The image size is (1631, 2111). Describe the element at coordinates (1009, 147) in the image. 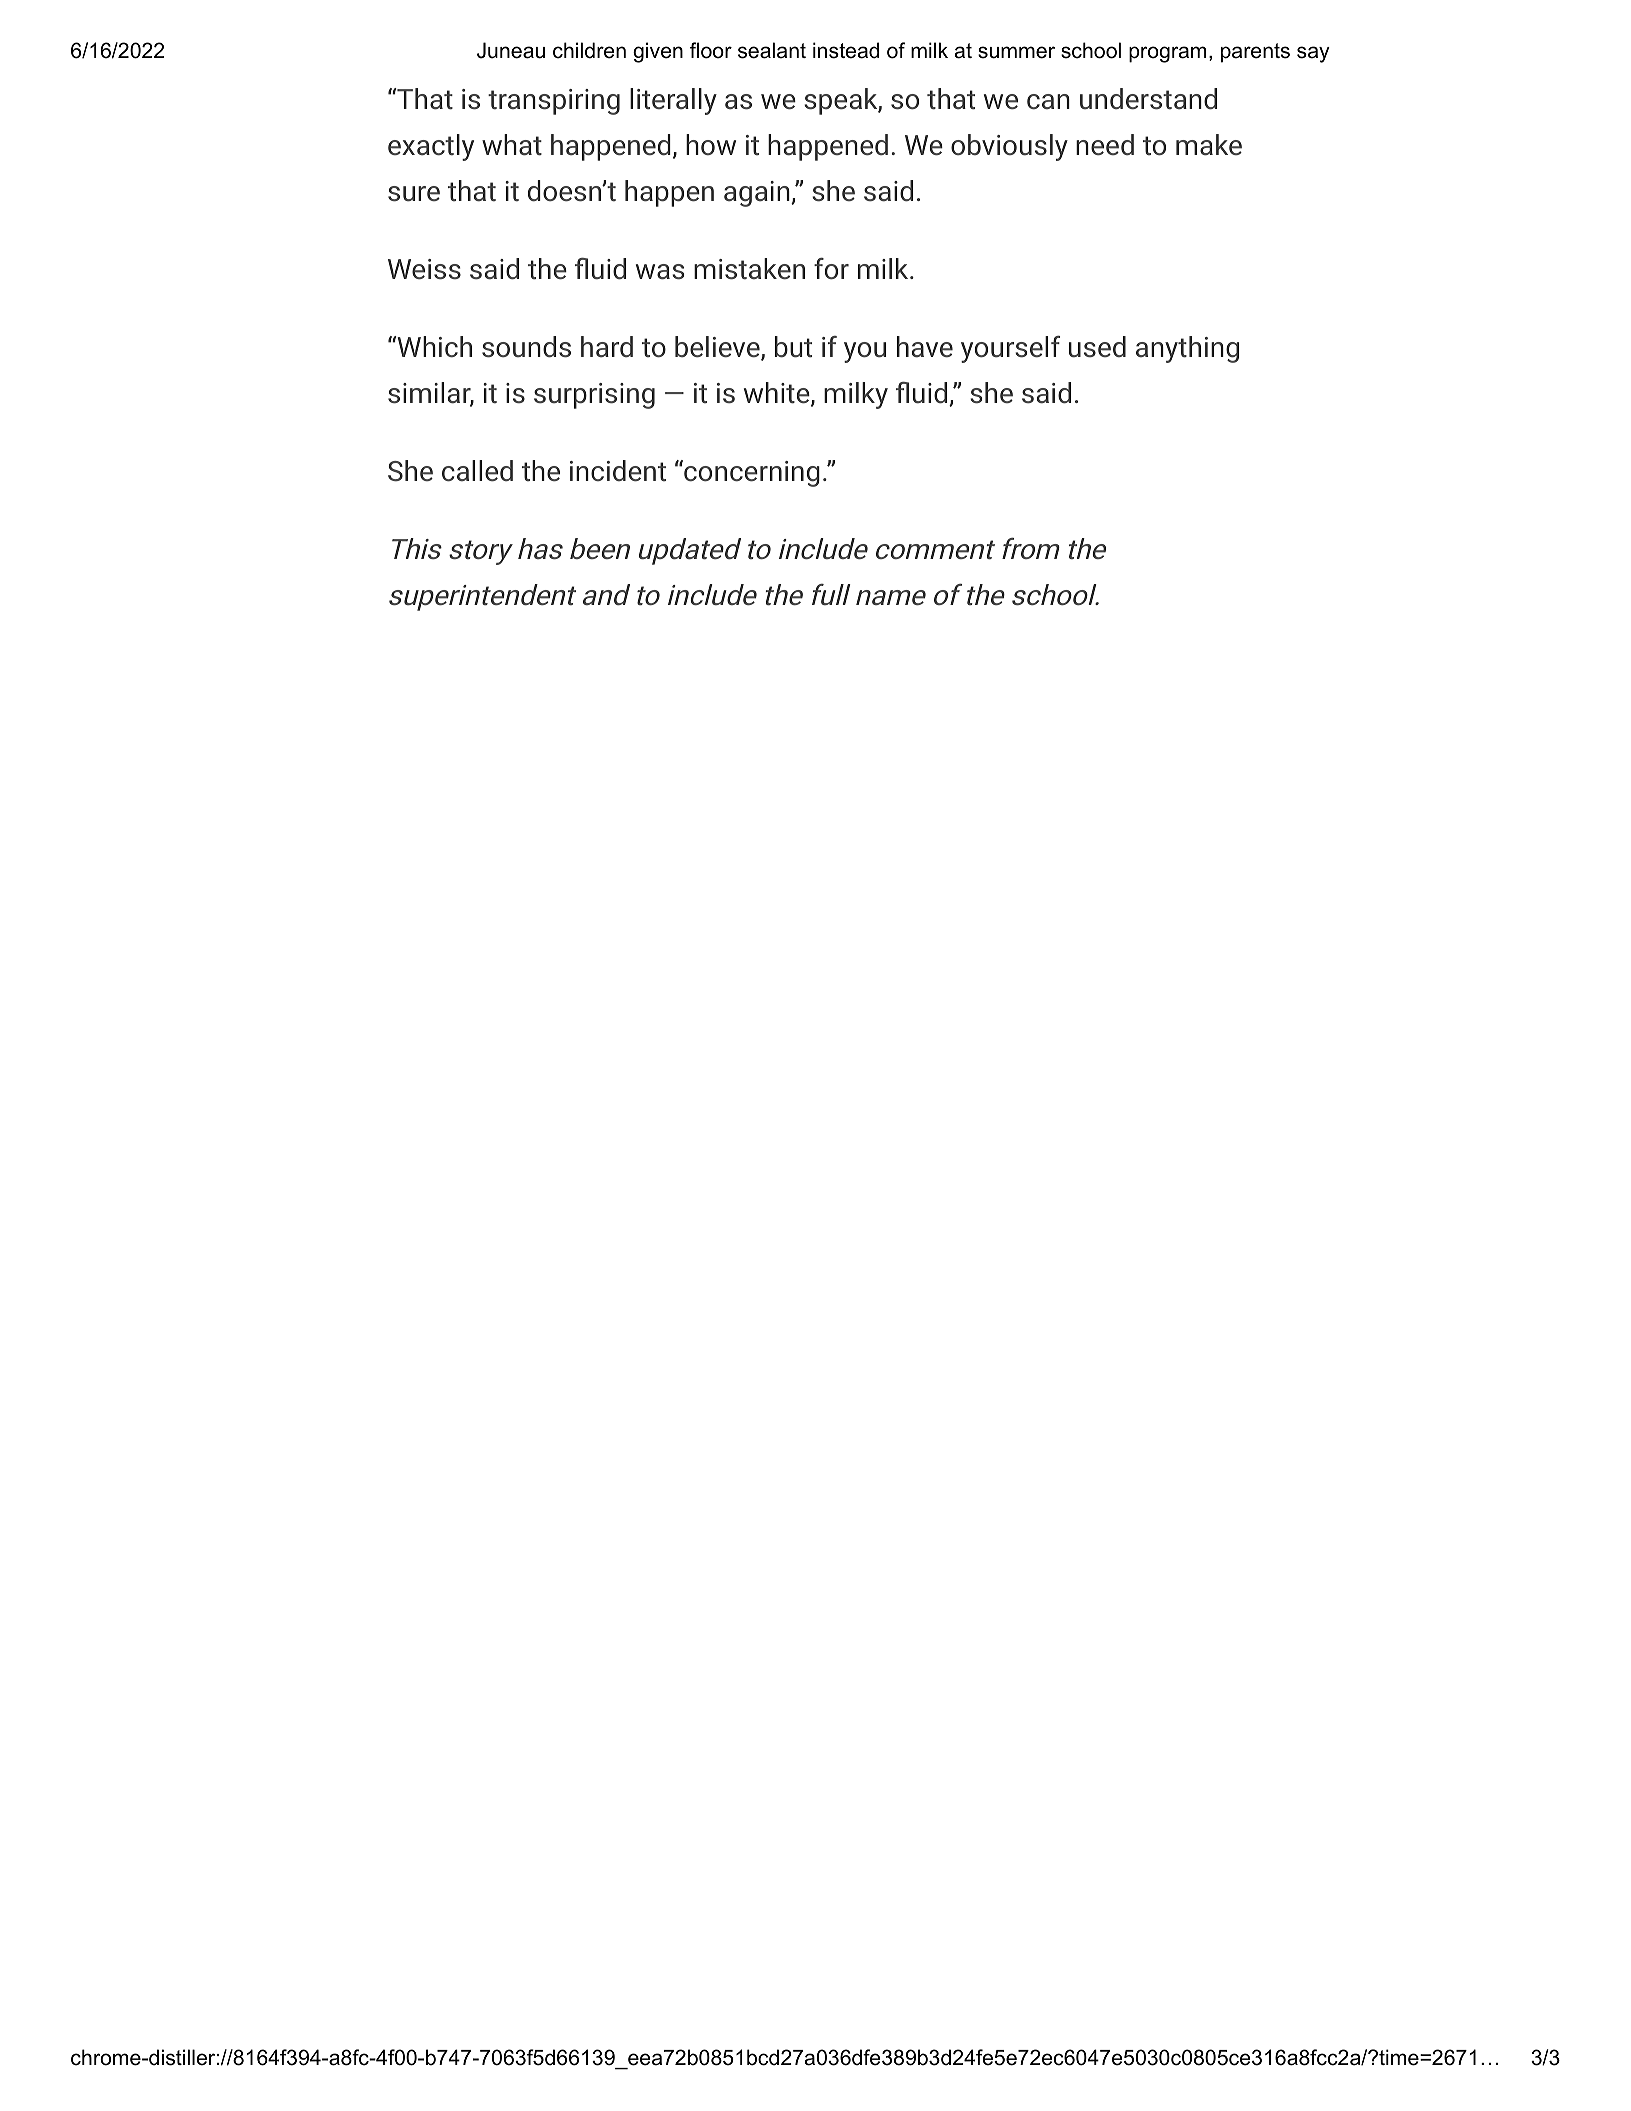

I see `obviously` at that location.
